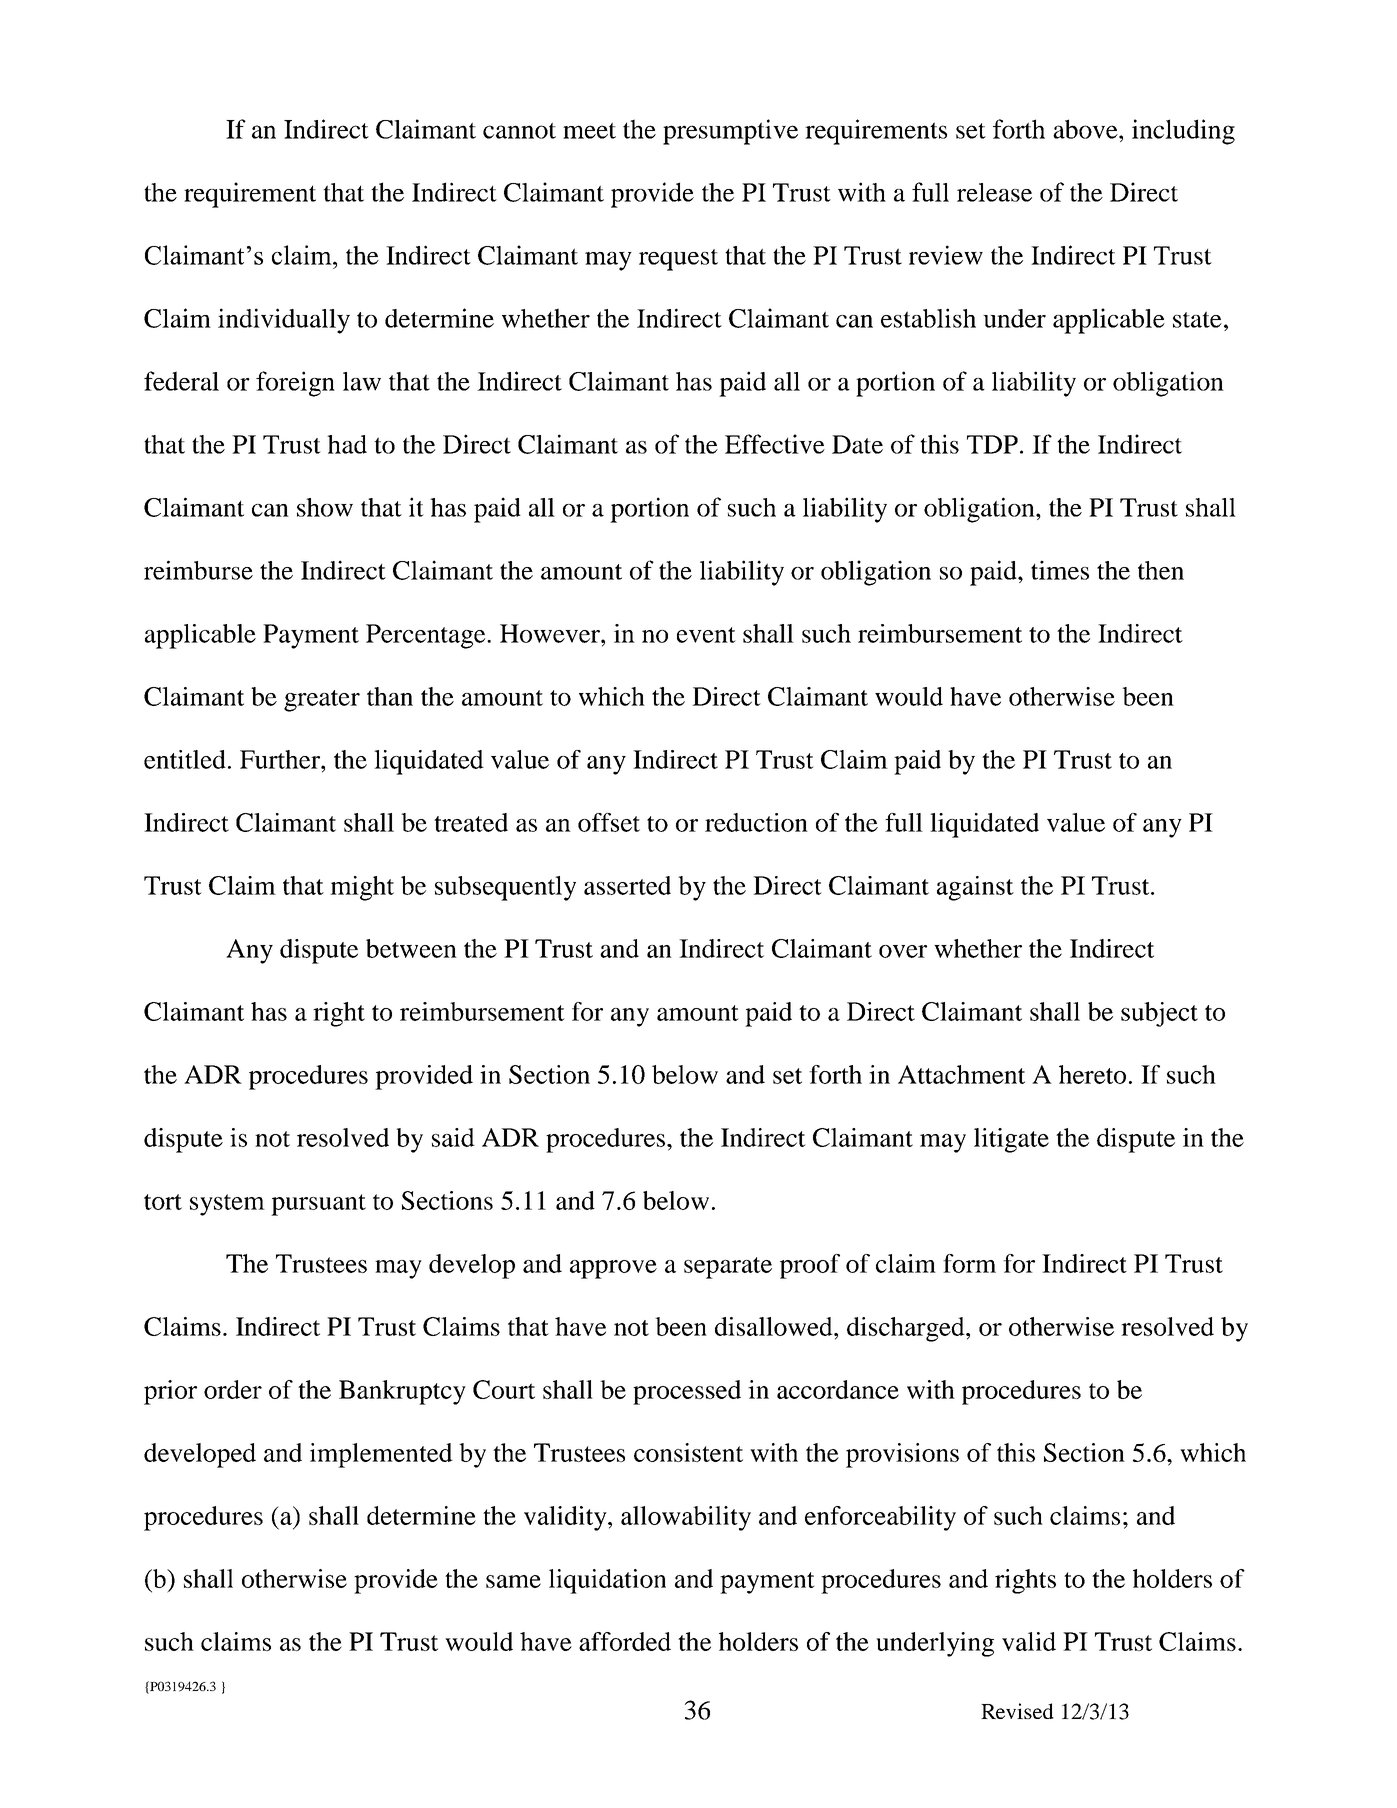 Image resolution: width=1397 pixels, height=1808 pixels. What do you see at coordinates (1086, 129) in the screenshot?
I see `above` at bounding box center [1086, 129].
